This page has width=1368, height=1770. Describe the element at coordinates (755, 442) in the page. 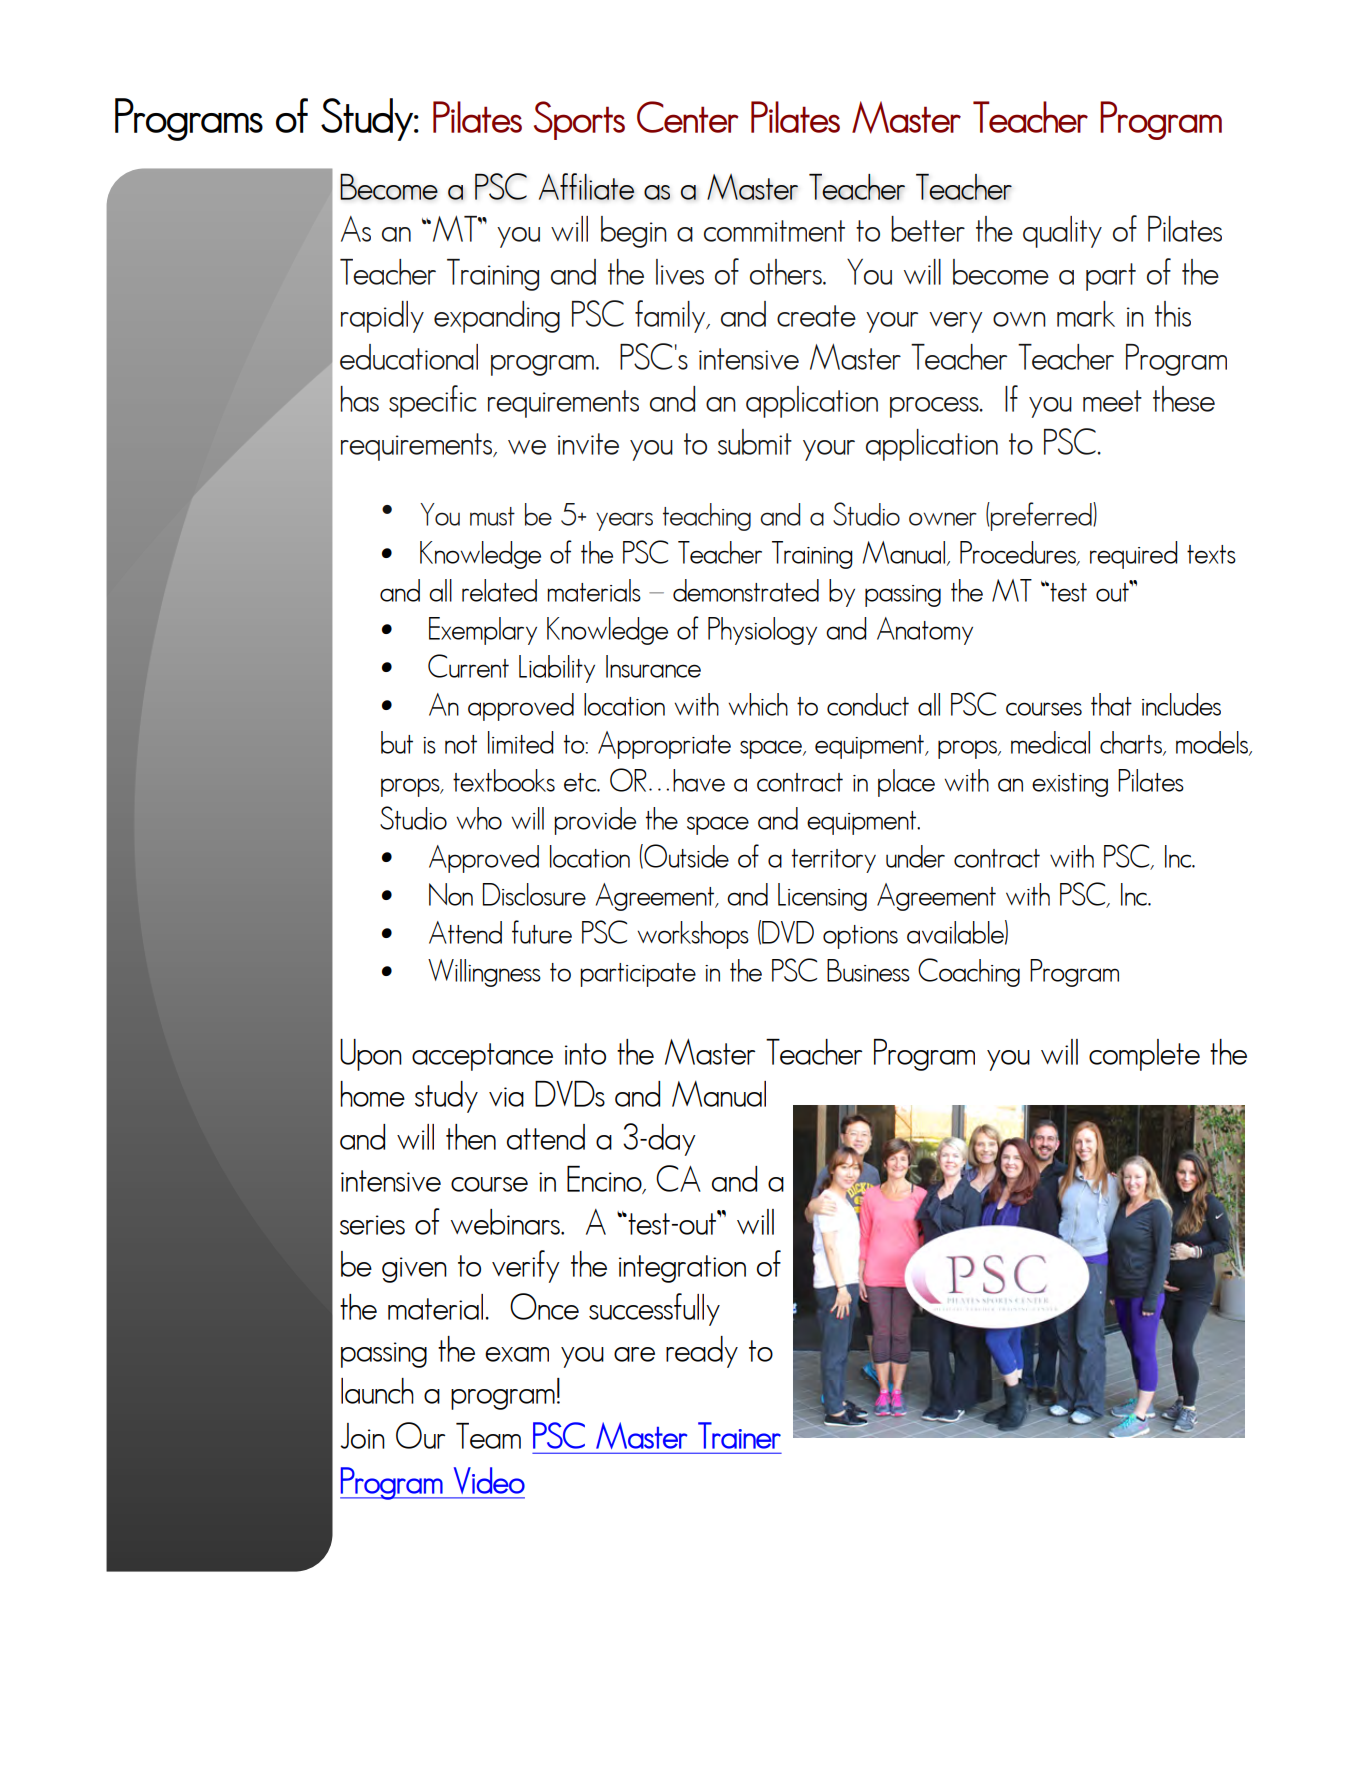

I see `submit` at that location.
